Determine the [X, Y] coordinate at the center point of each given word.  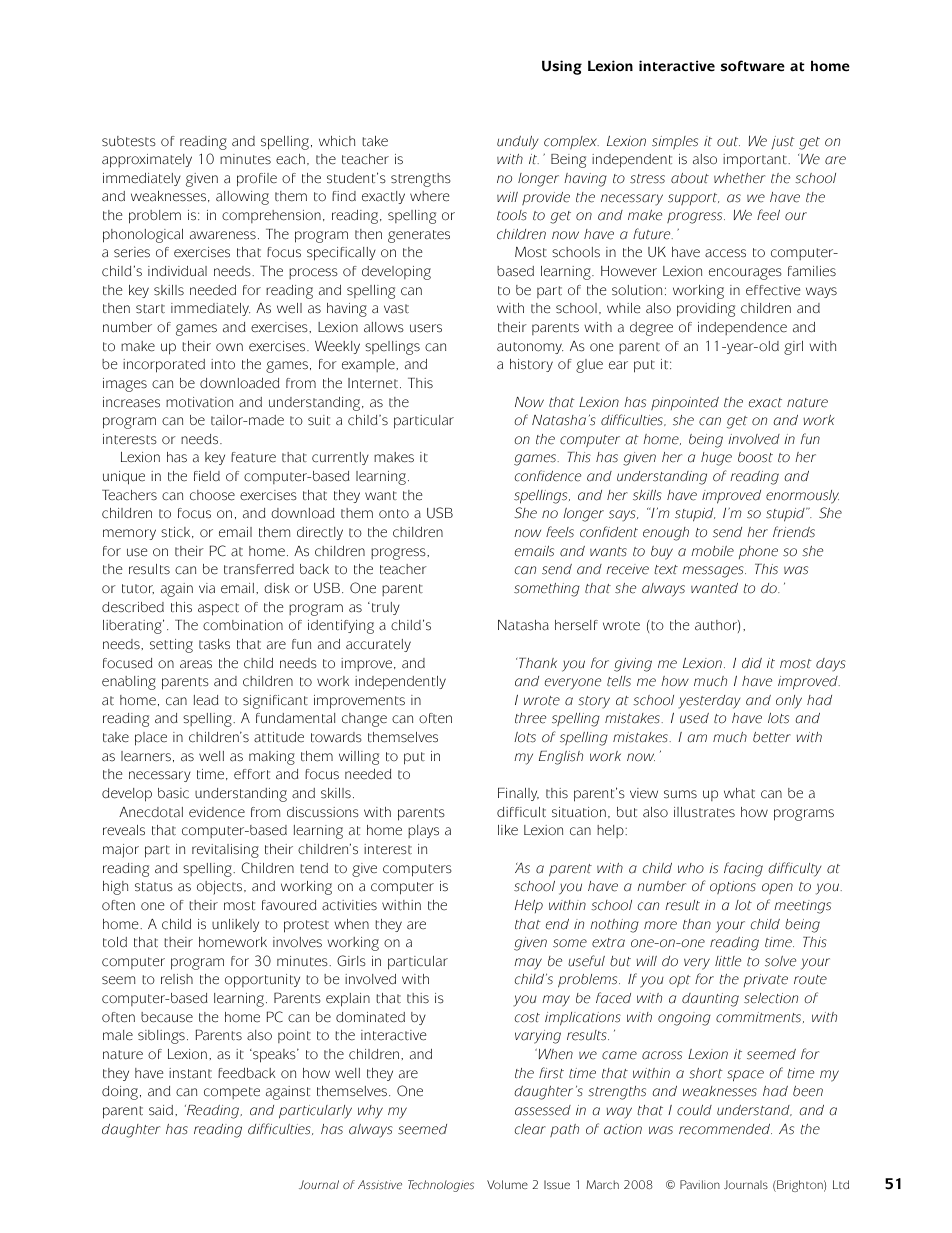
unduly [517, 143]
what [739, 793]
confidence [548, 476]
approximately [147, 161]
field [207, 476]
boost [755, 457]
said [162, 1110]
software [753, 66]
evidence [217, 812]
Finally [518, 794]
